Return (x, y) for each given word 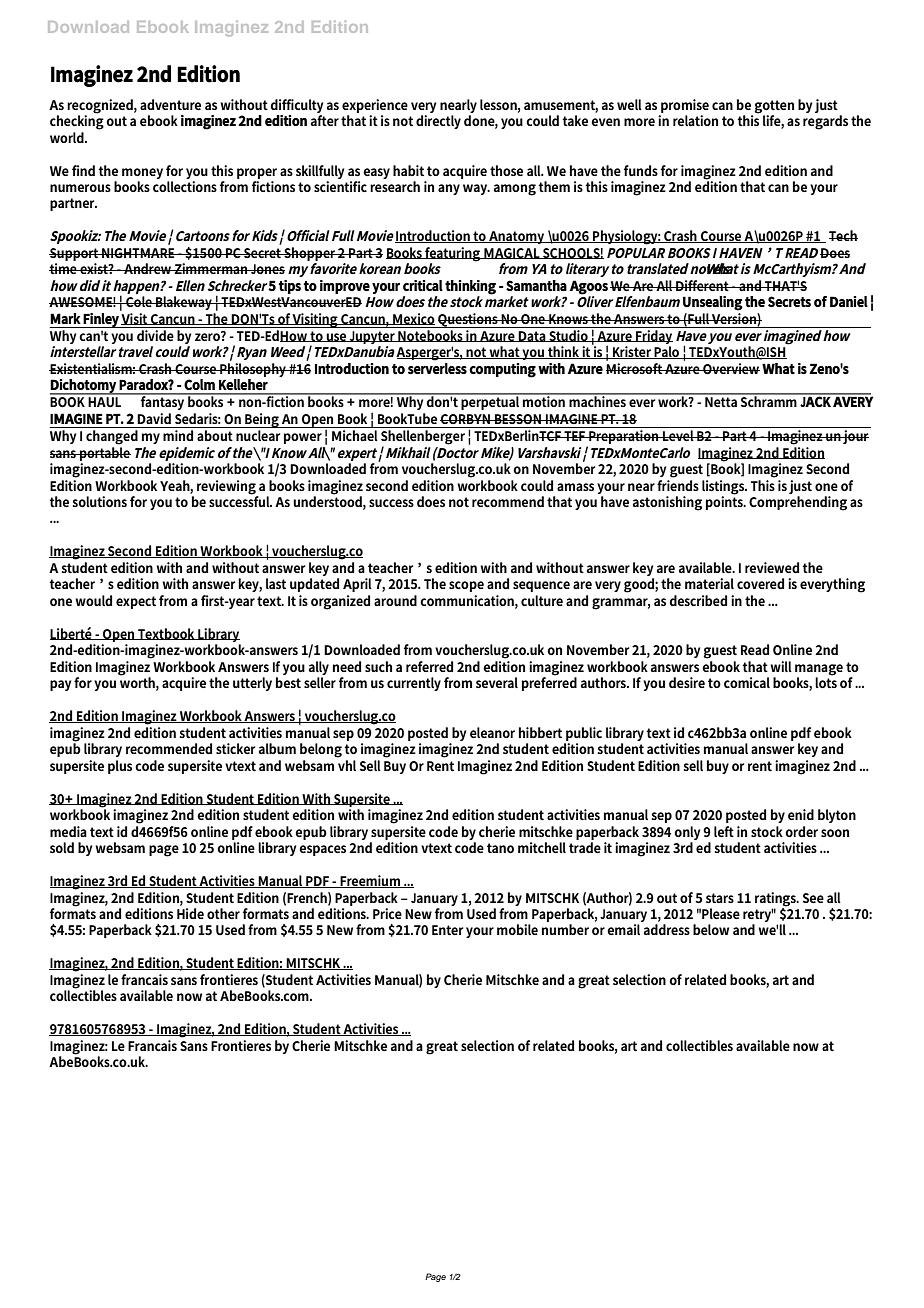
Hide (190, 913)
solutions (100, 501)
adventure (170, 104)
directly (438, 122)
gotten (774, 107)
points (726, 502)
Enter (447, 930)
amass (575, 487)
